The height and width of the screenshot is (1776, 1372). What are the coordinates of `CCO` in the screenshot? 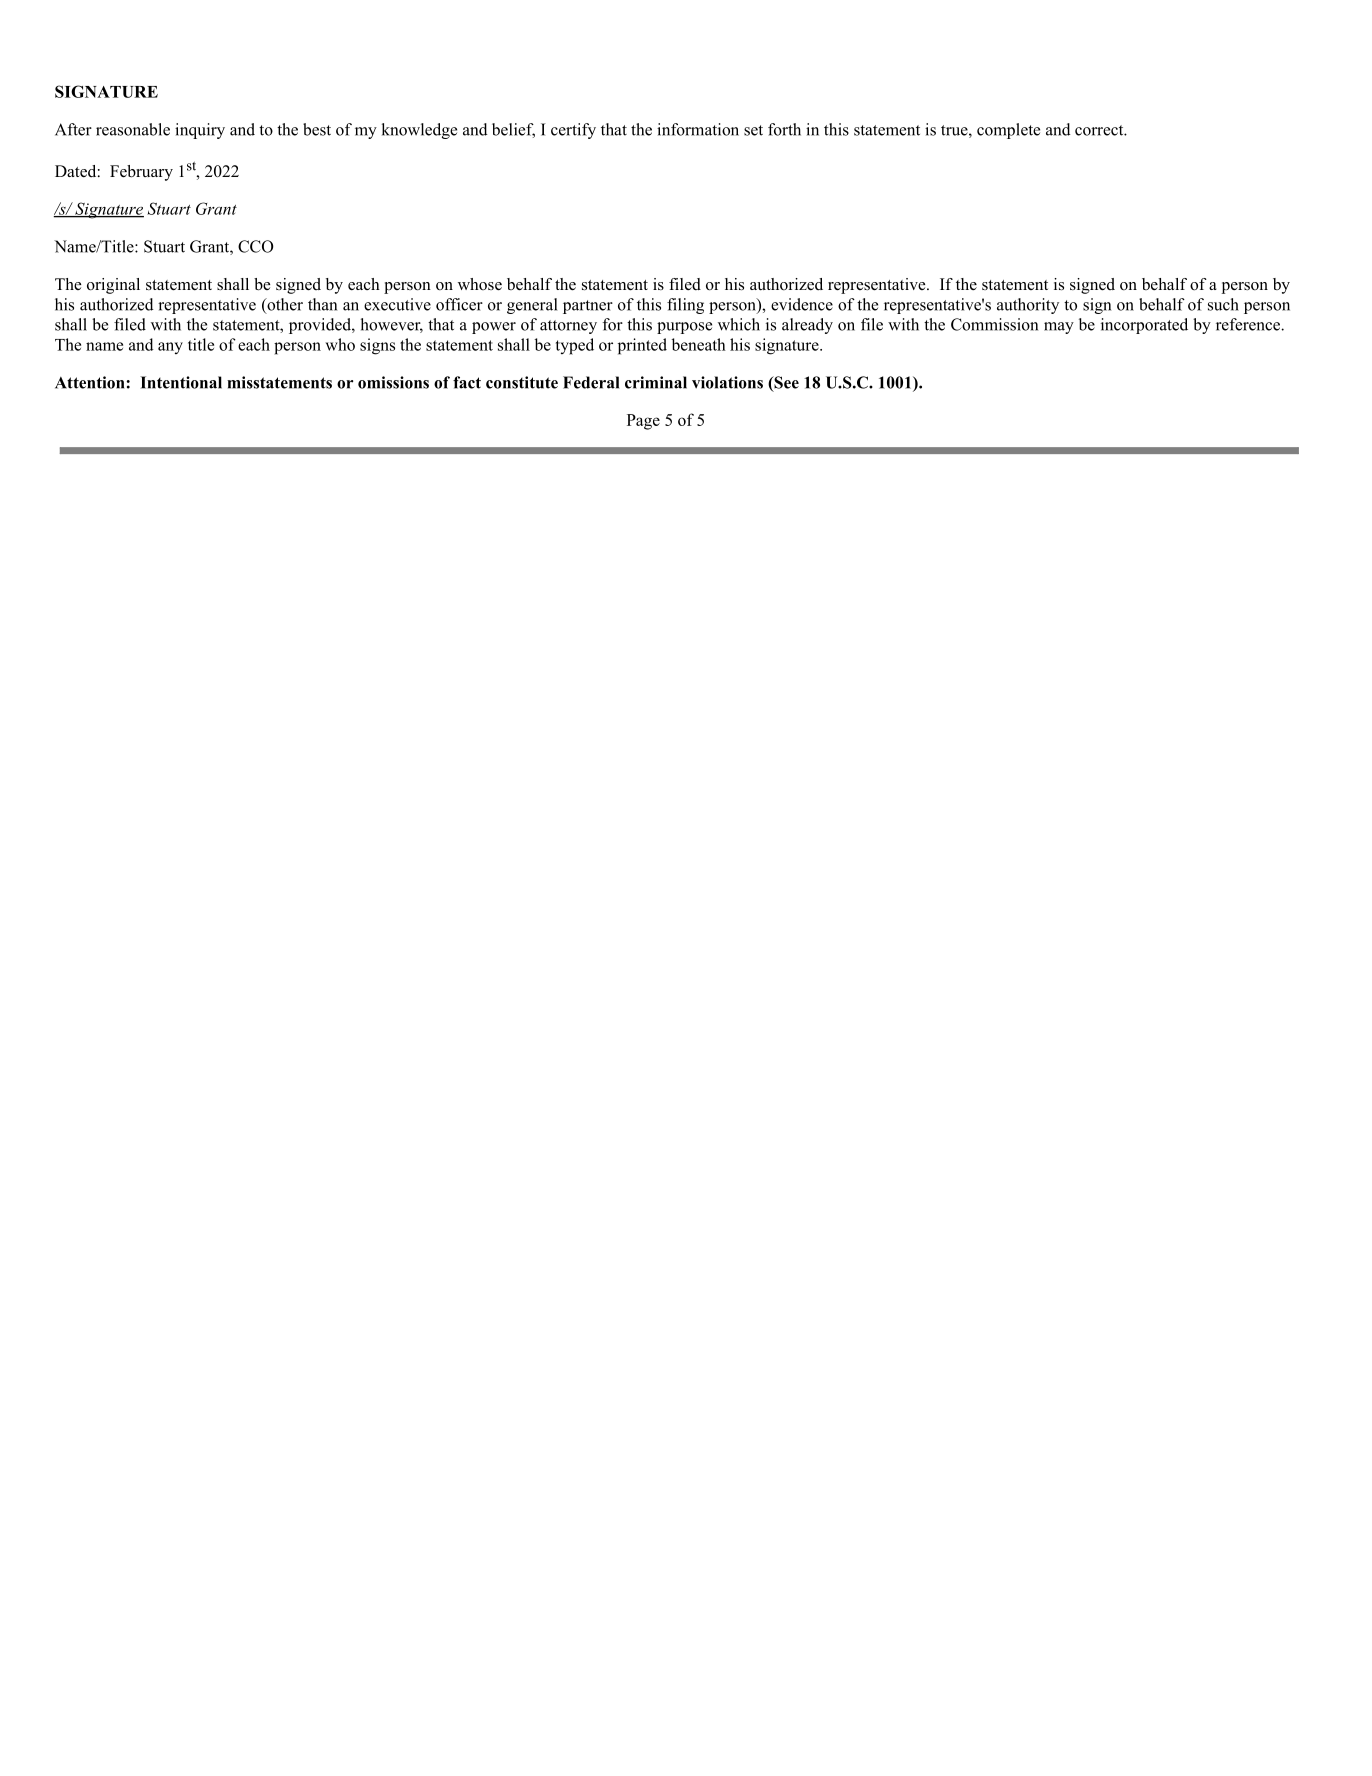 It's located at (256, 246).
